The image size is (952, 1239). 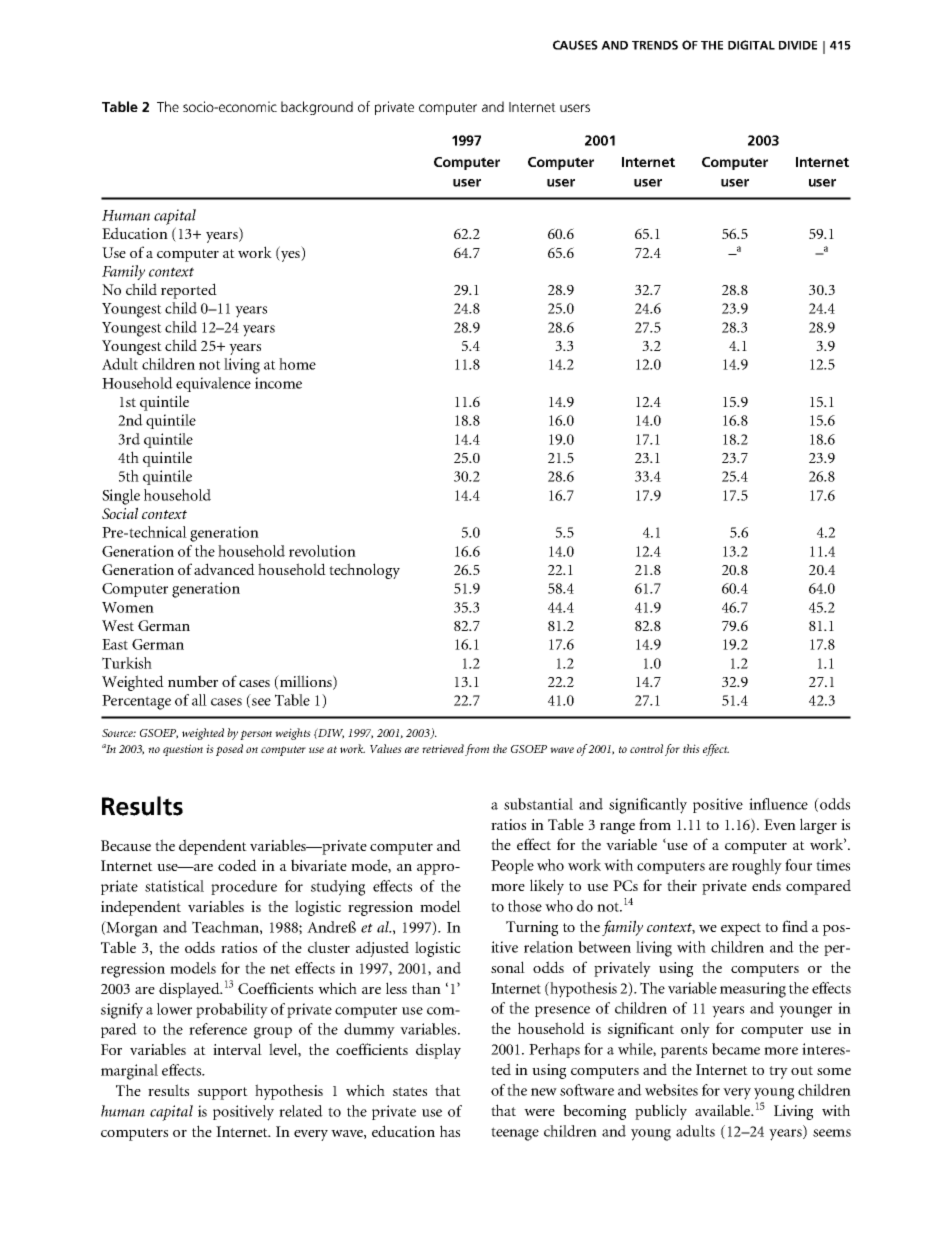 What do you see at coordinates (223, 1093) in the page?
I see `support` at bounding box center [223, 1093].
